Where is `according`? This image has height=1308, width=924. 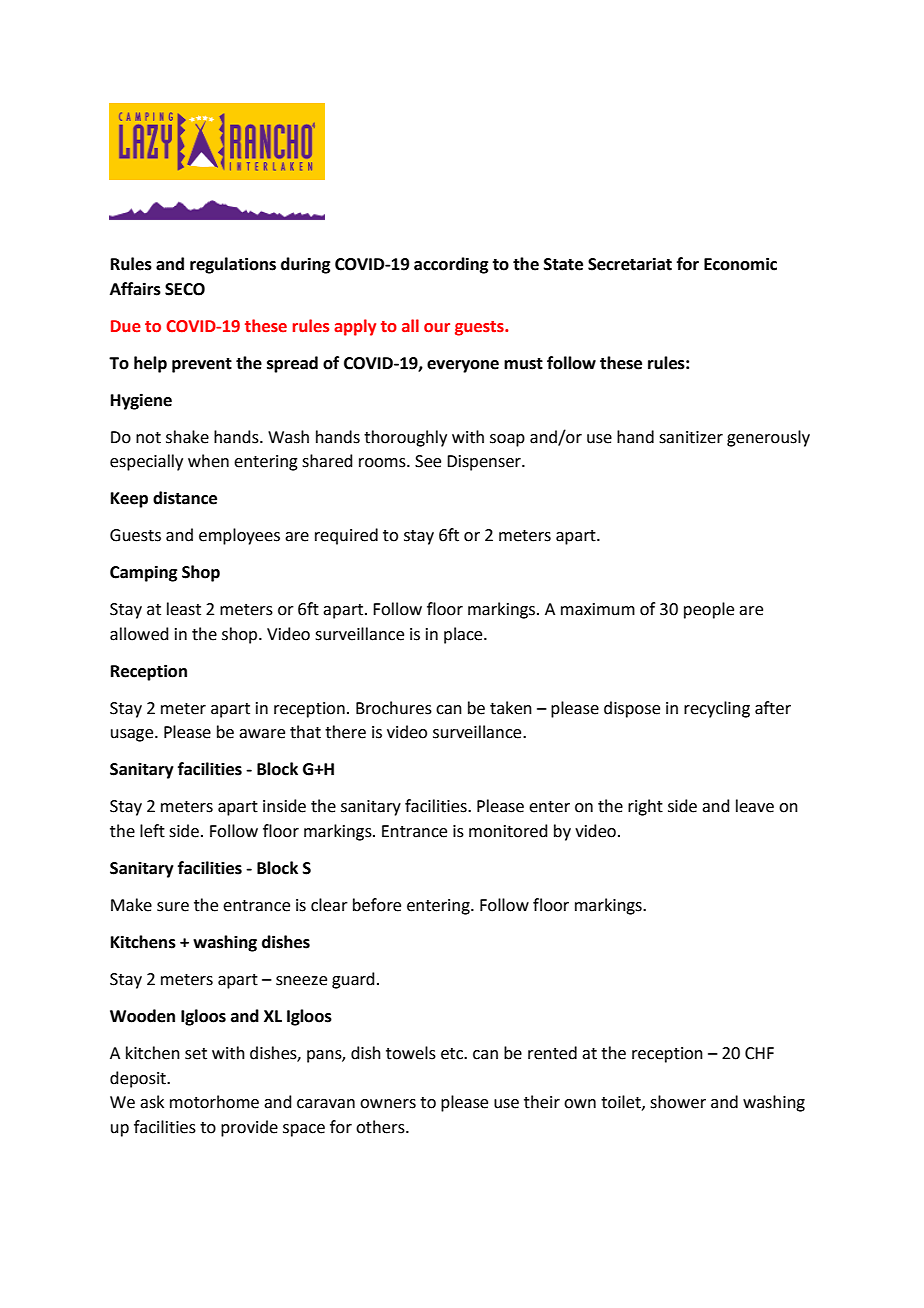 according is located at coordinates (451, 265).
